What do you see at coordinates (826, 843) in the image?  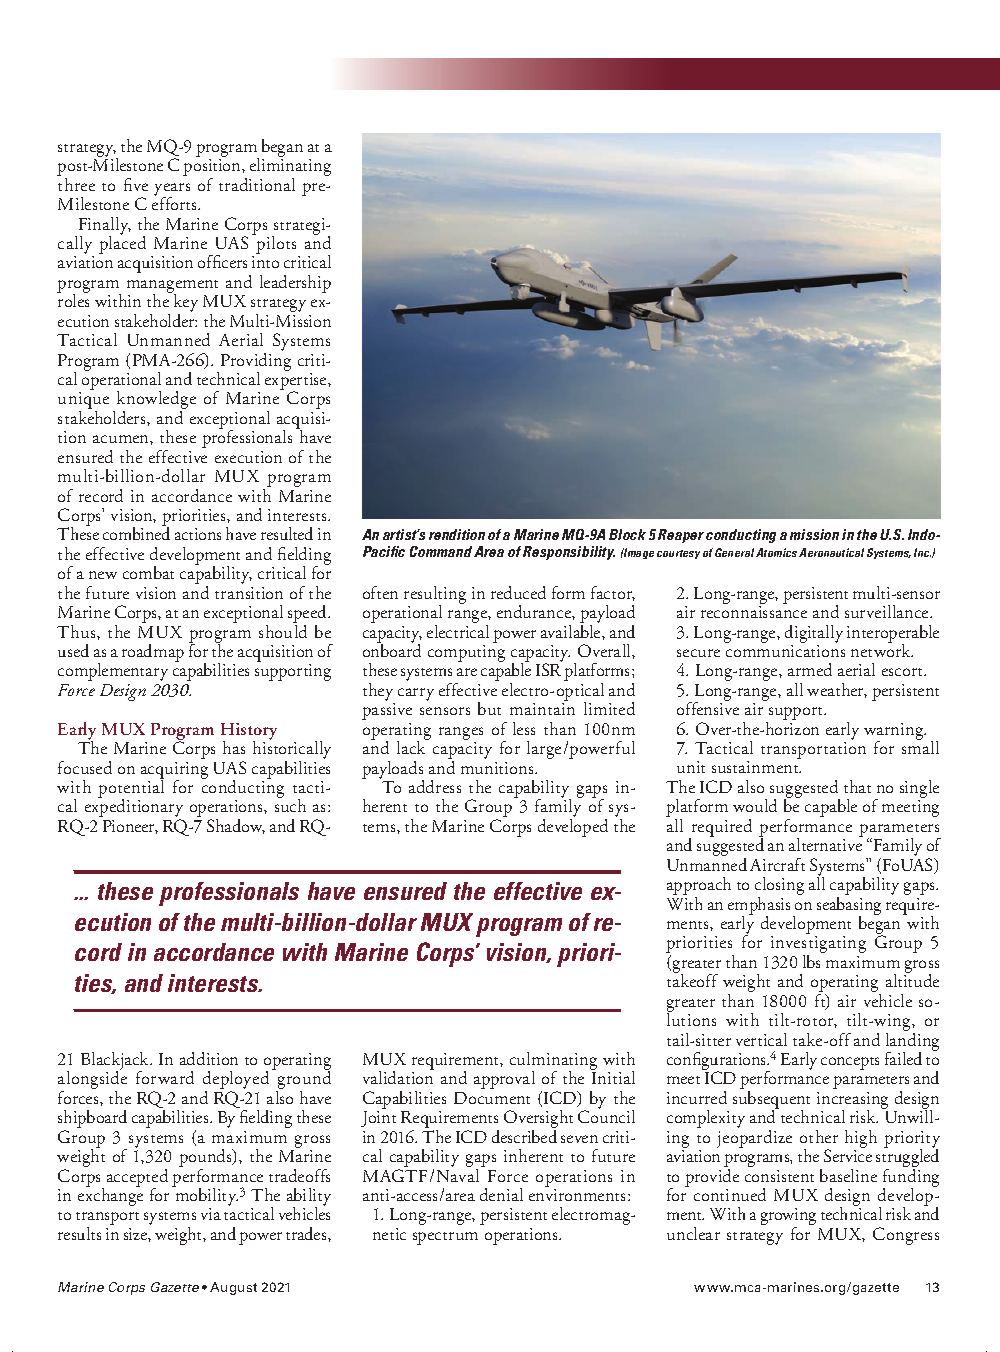 I see `alternative` at bounding box center [826, 843].
